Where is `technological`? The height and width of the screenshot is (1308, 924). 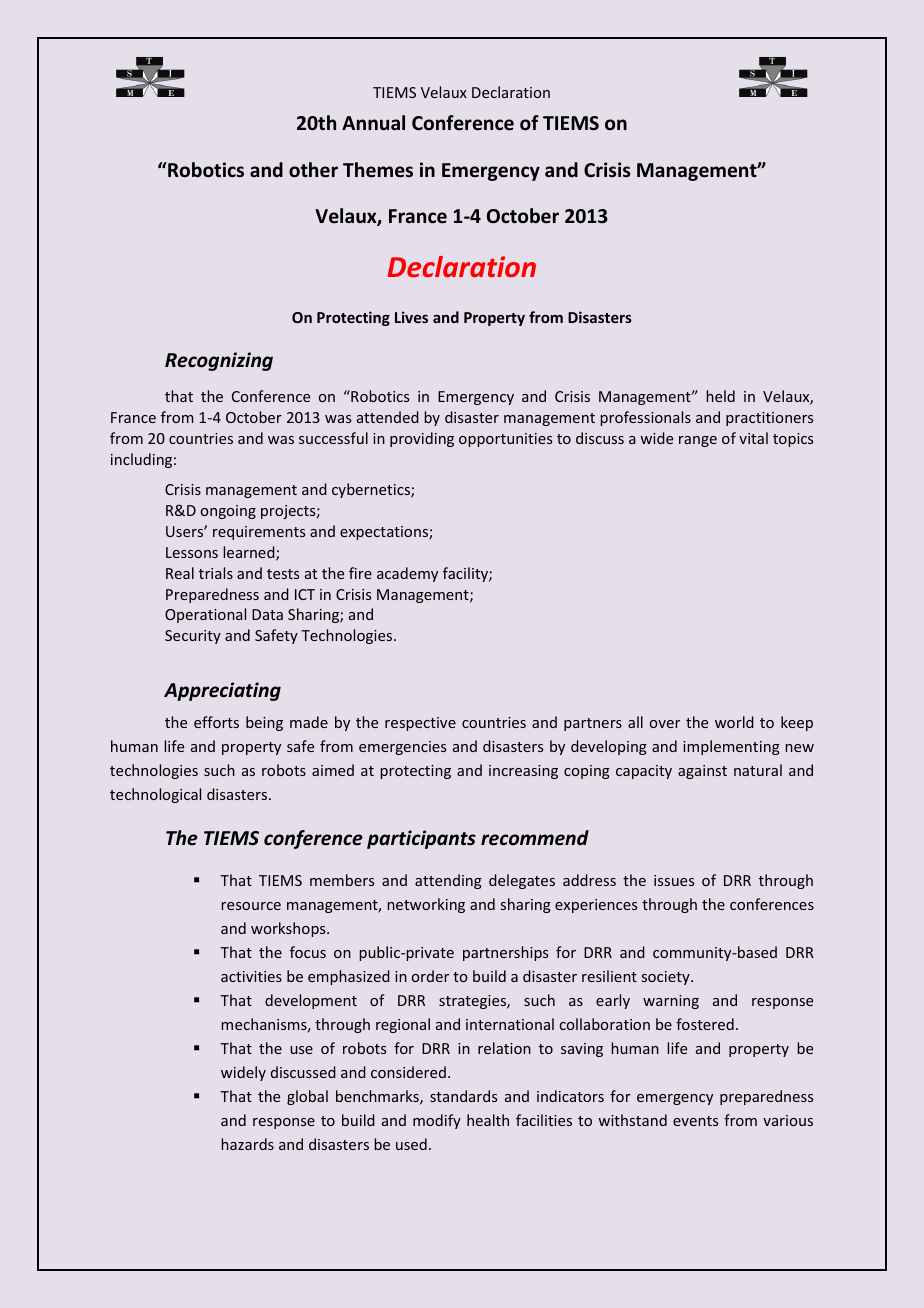 technological is located at coordinates (155, 795).
